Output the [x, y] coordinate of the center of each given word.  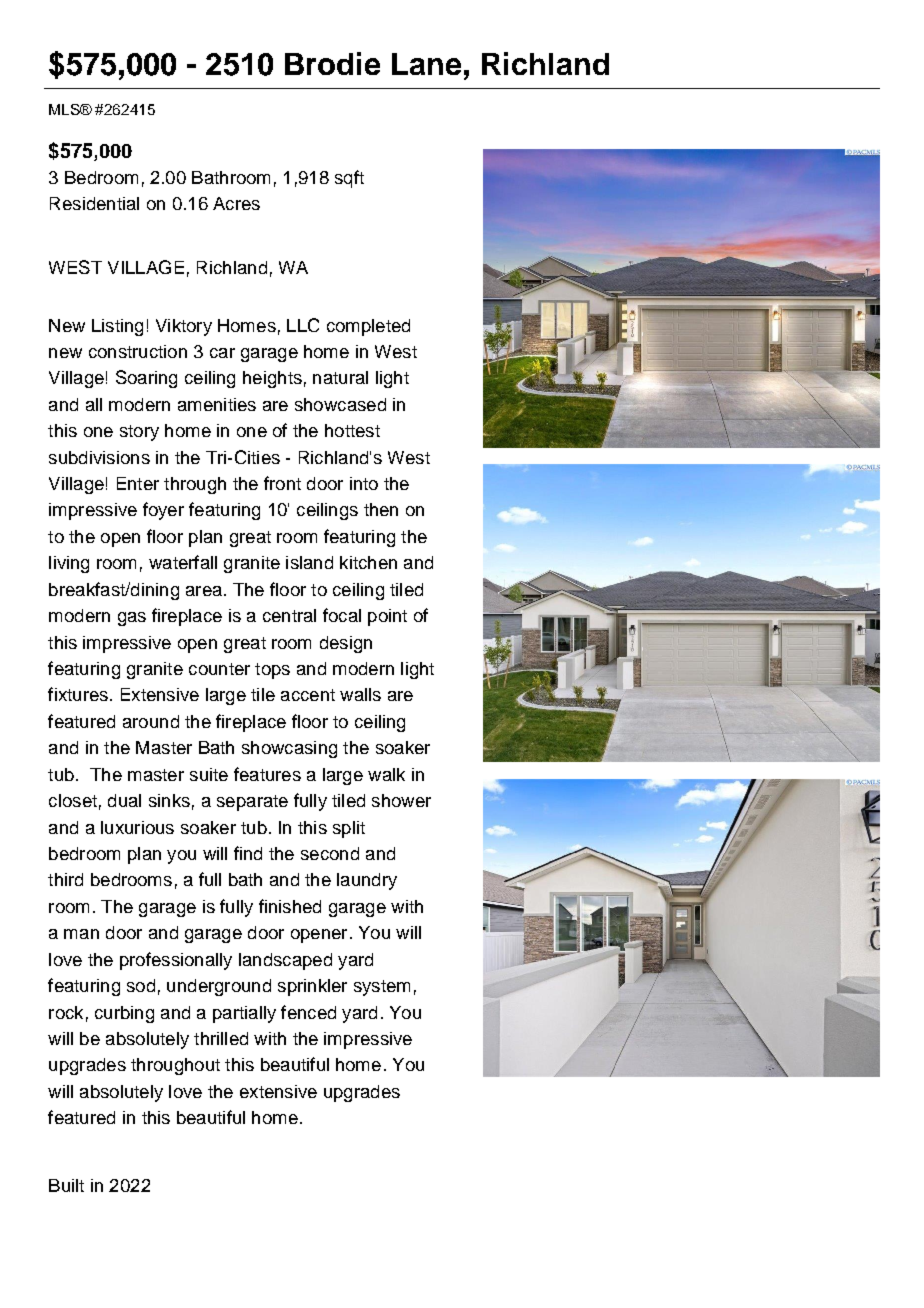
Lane [426, 64]
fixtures [78, 694]
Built [66, 1185]
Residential [94, 203]
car [222, 353]
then [381, 509]
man [81, 934]
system [382, 988]
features [267, 774]
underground [219, 987]
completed [368, 327]
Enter [138, 483]
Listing [117, 327]
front [282, 483]
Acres [236, 203]
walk [386, 774]
